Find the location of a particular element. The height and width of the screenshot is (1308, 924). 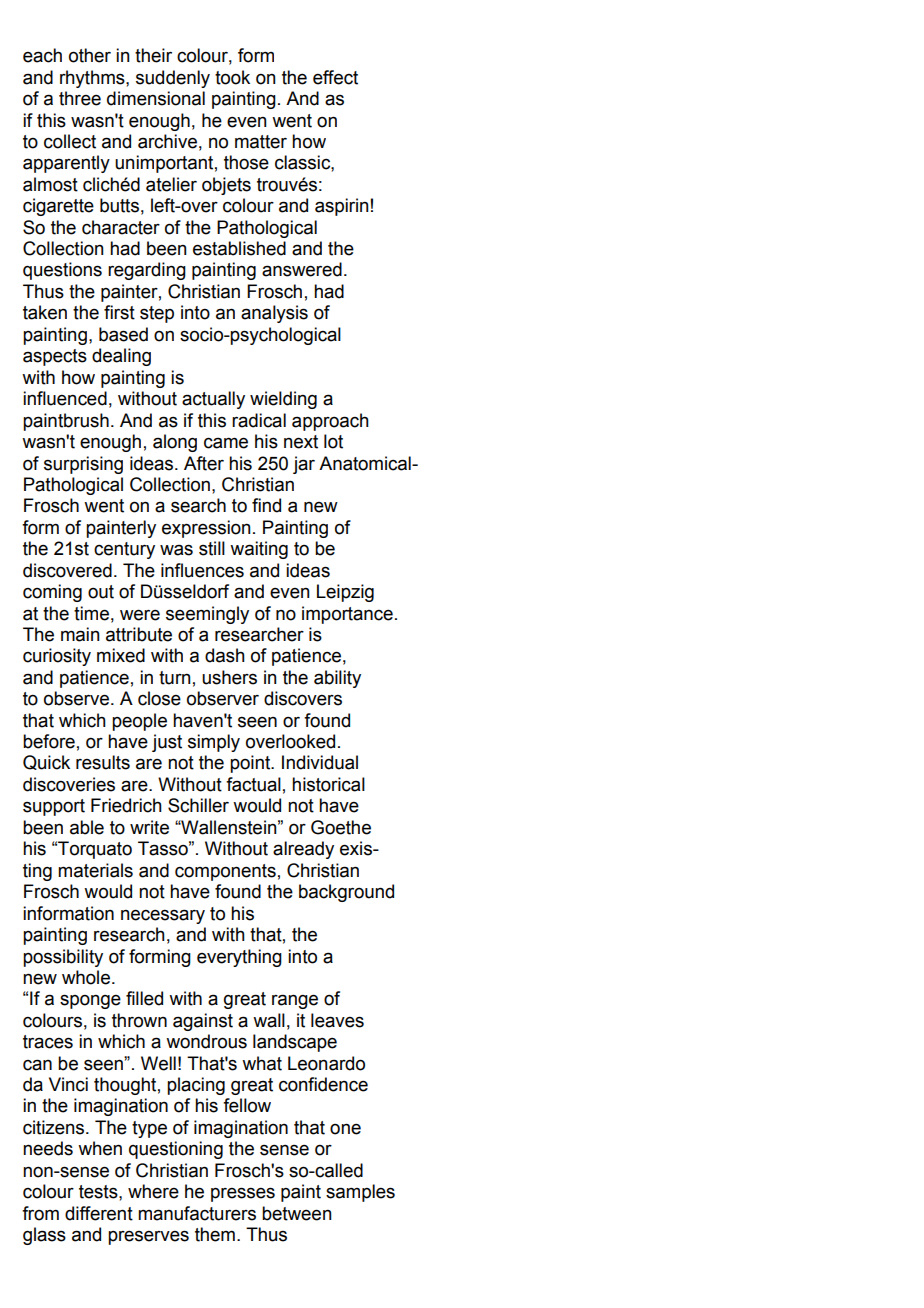

ability is located at coordinates (337, 679).
